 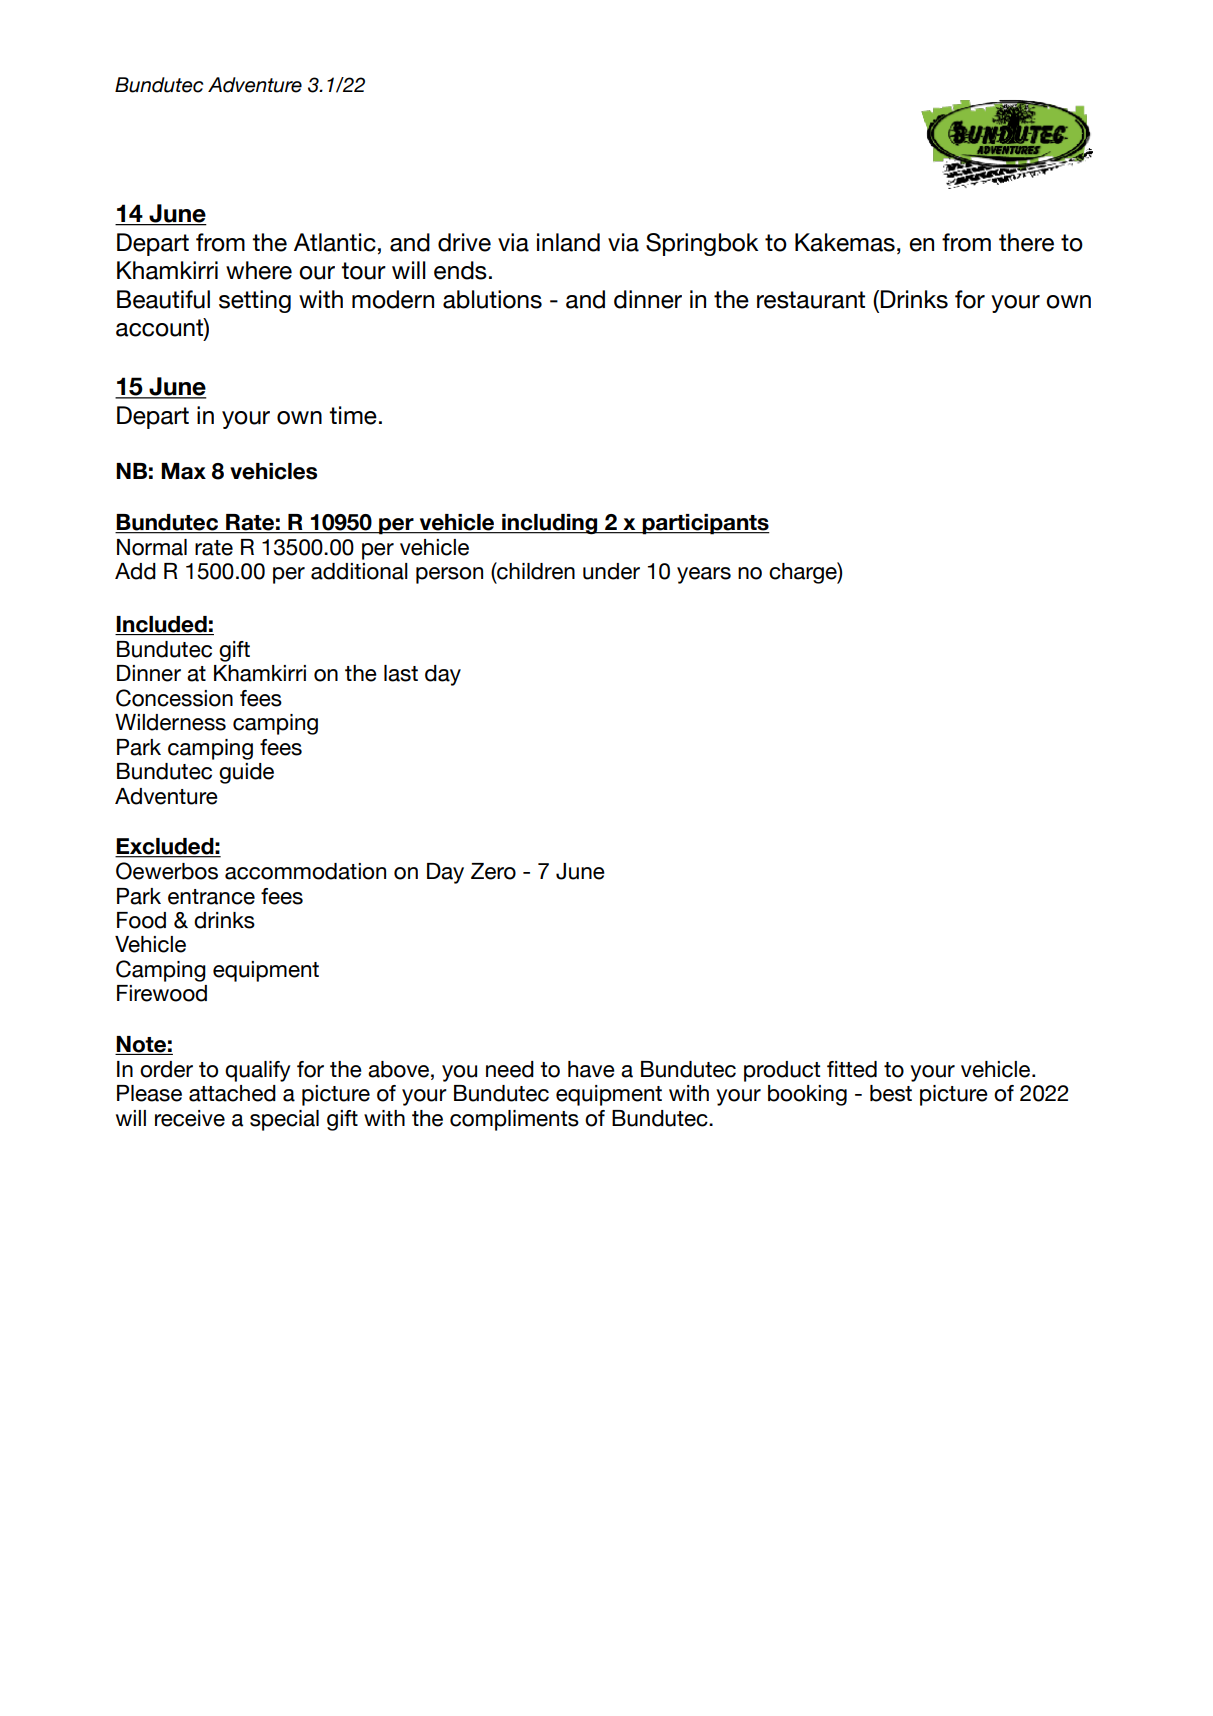 I want to click on including, so click(x=550, y=524).
